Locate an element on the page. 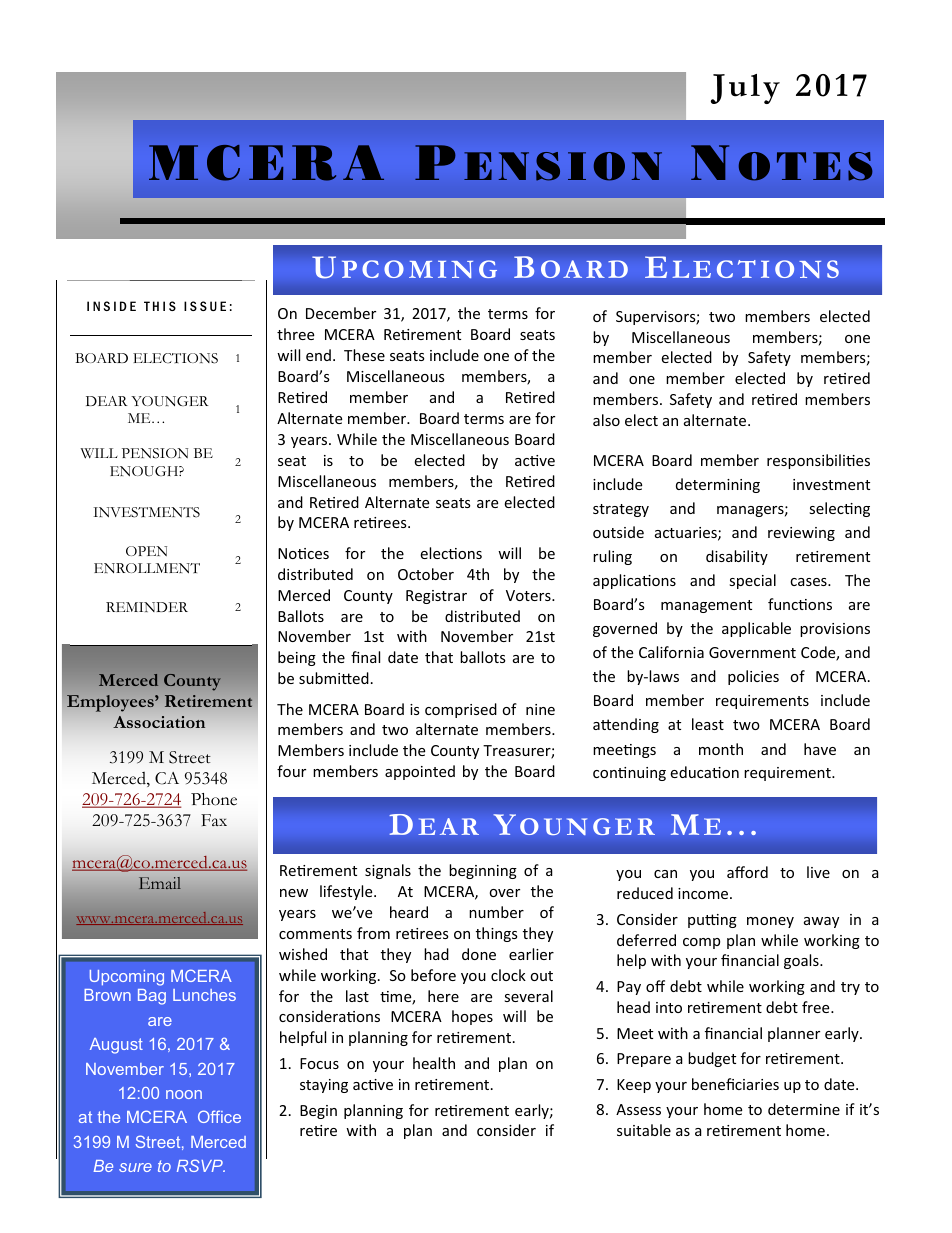  RSVP is located at coordinates (201, 1165).
